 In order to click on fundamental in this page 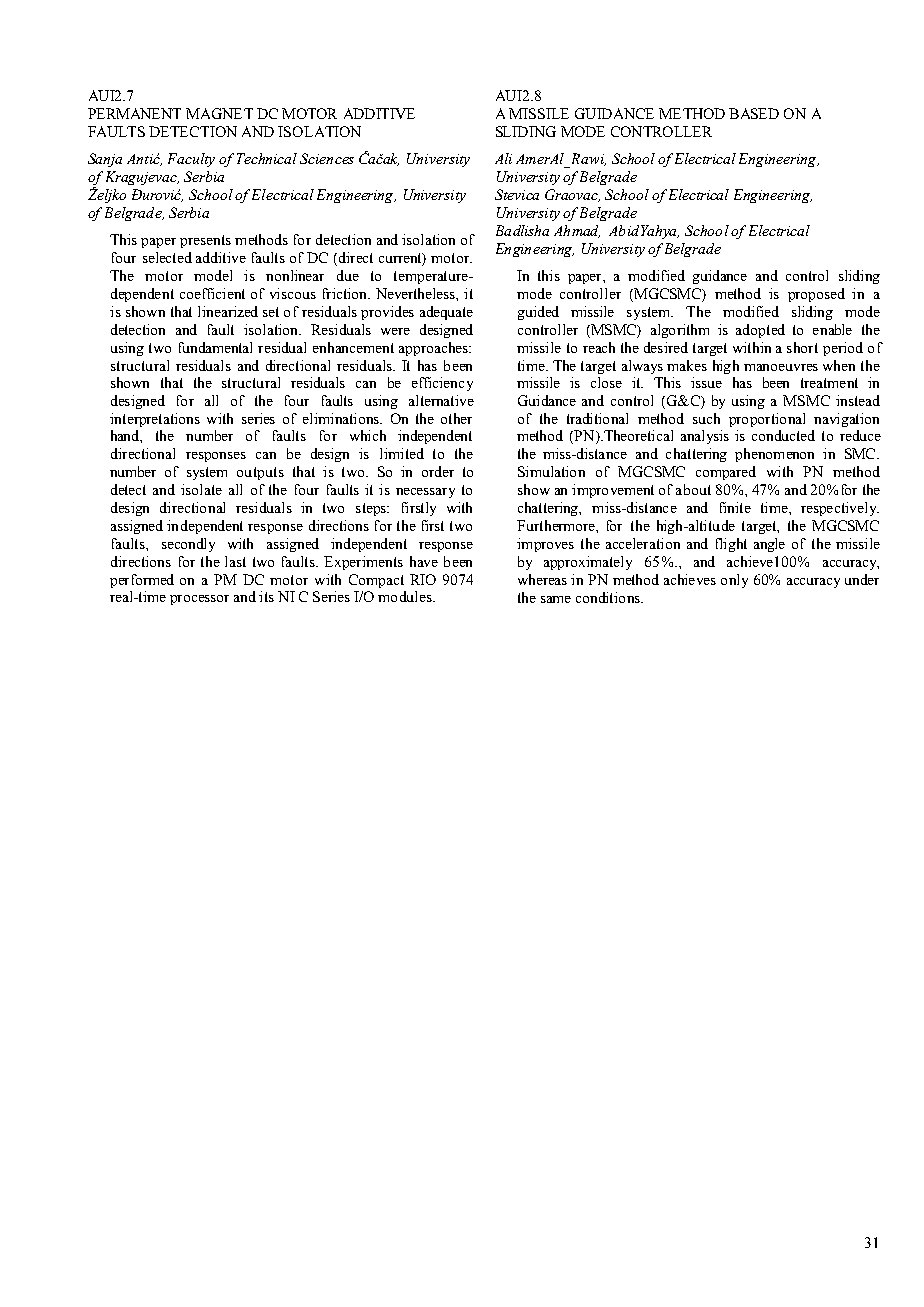, I will do `click(215, 347)`.
